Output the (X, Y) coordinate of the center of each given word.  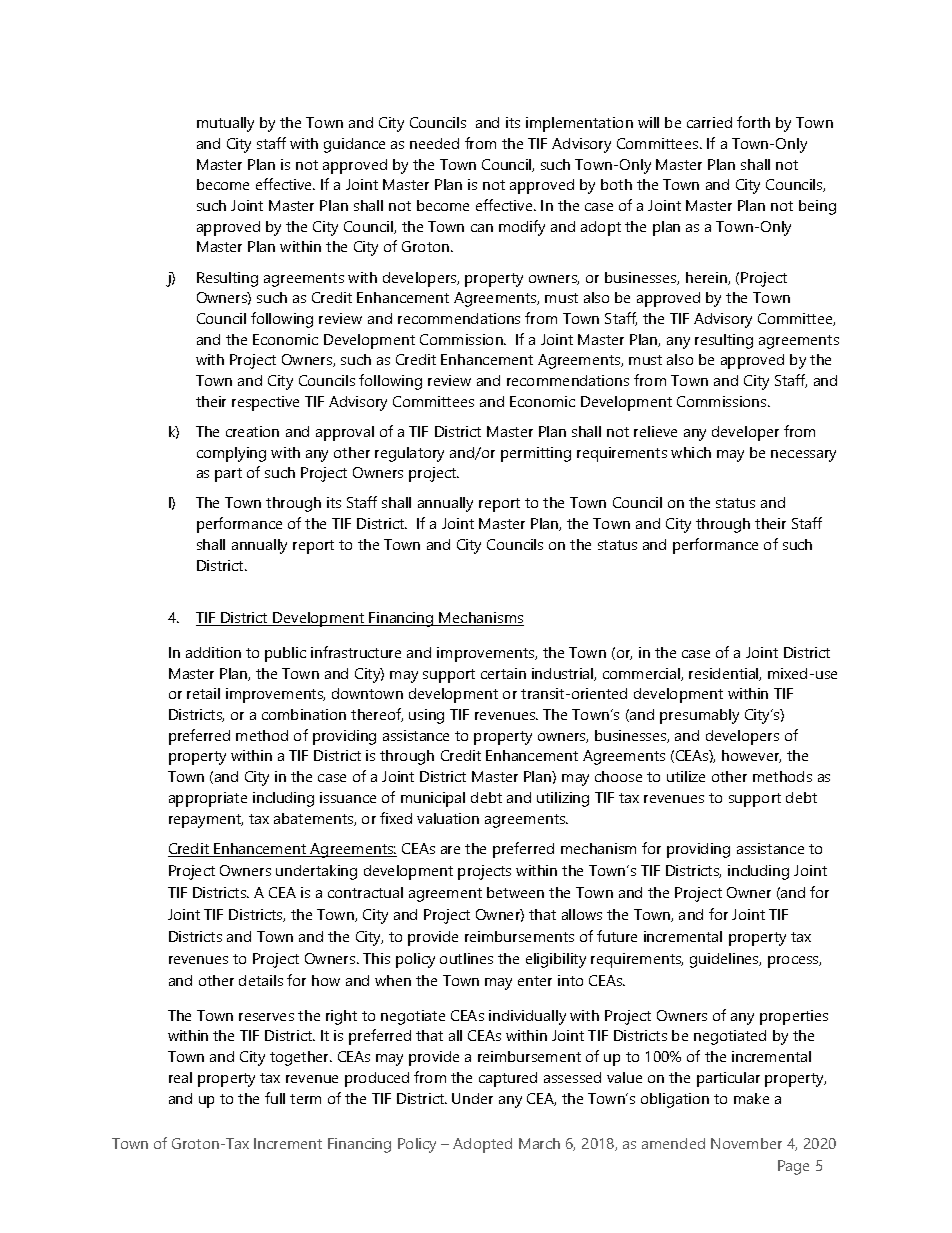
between (515, 892)
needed (434, 143)
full (275, 1098)
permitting (536, 454)
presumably (699, 716)
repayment (206, 821)
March (539, 1143)
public (285, 654)
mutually (225, 124)
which (691, 452)
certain (503, 673)
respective (265, 403)
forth (753, 122)
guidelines (725, 960)
